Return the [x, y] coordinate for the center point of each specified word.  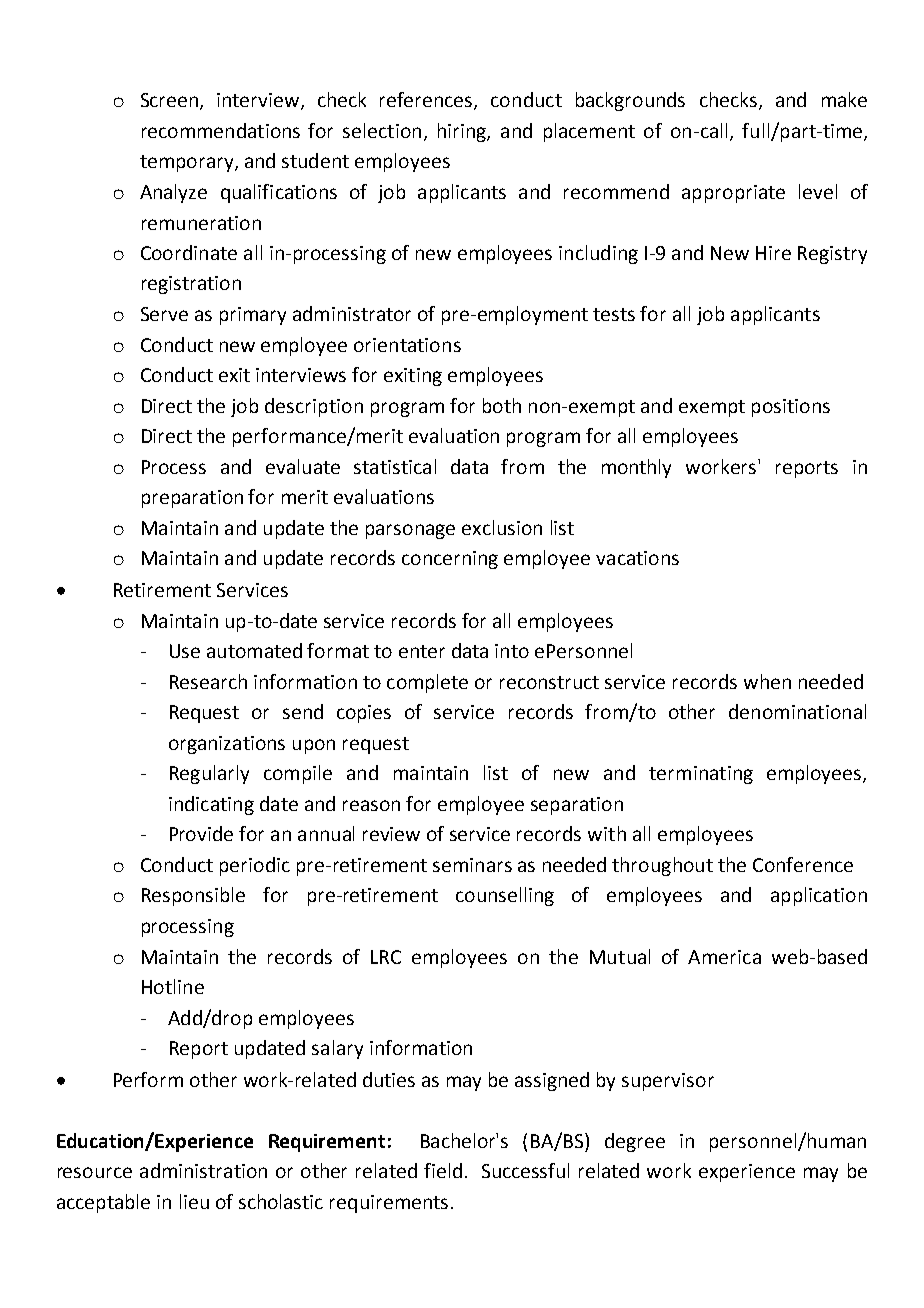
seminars [472, 865]
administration [203, 1170]
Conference [803, 864]
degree [635, 1142]
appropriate [733, 194]
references [427, 101]
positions [791, 408]
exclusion [502, 527]
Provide [201, 833]
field [443, 1170]
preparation [192, 499]
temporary [188, 163]
